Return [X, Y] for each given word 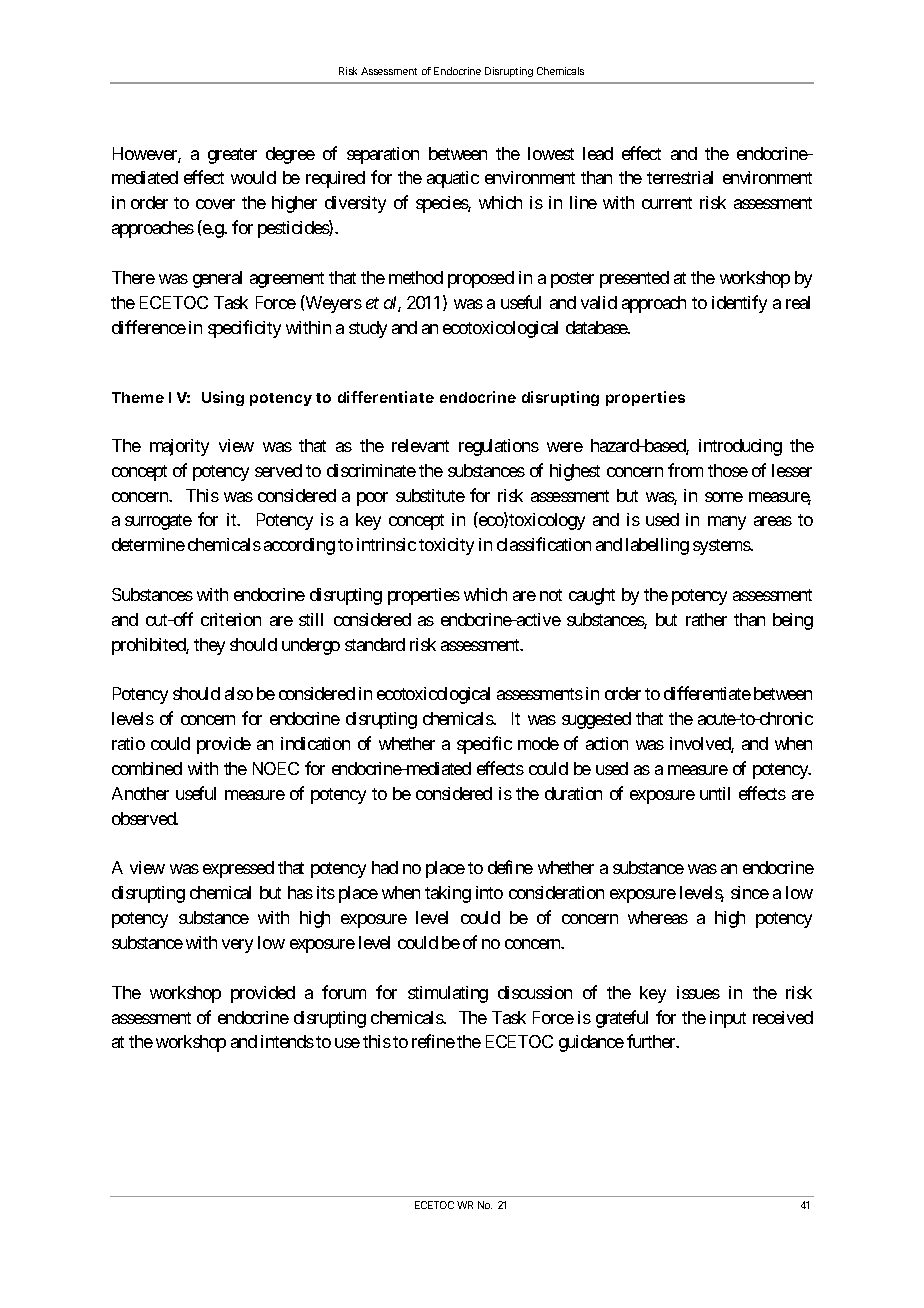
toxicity [446, 546]
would [253, 177]
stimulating [448, 994]
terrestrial [680, 177]
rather [706, 619]
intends [287, 1041]
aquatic [453, 179]
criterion [231, 619]
